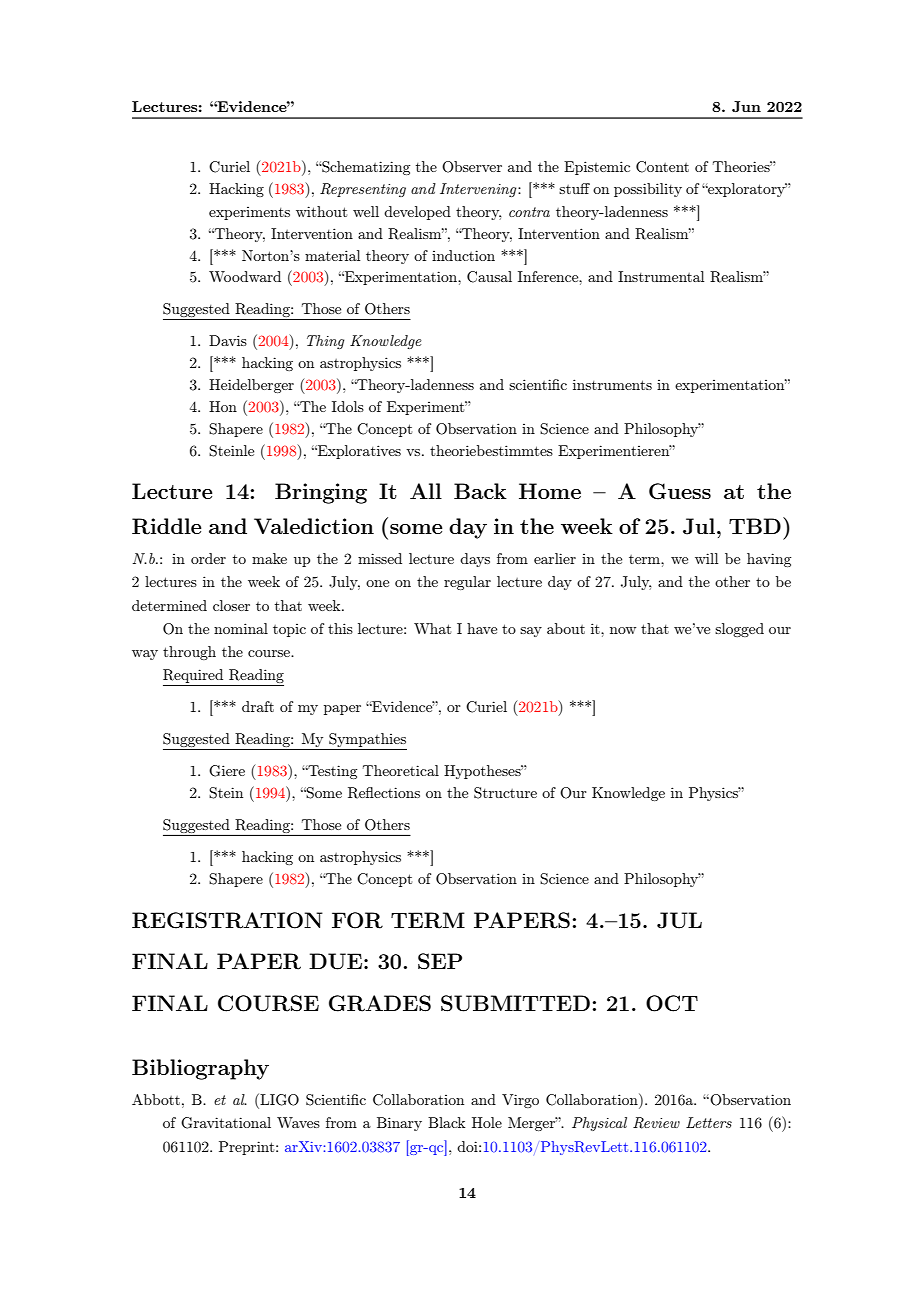 The height and width of the screenshot is (1308, 924). What do you see at coordinates (446, 1122) in the screenshot?
I see `Black` at bounding box center [446, 1122].
